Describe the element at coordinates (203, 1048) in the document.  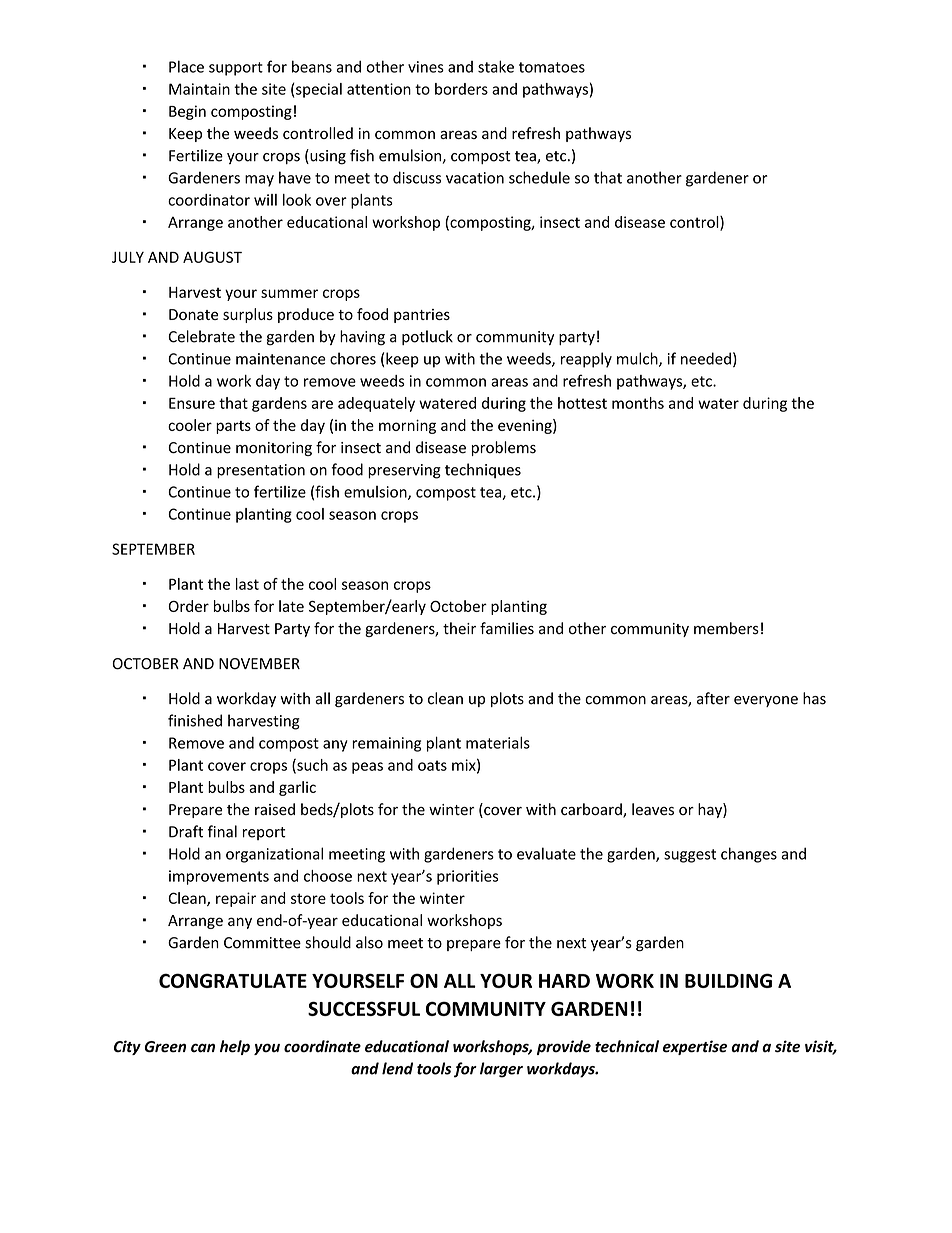
I see `can` at that location.
